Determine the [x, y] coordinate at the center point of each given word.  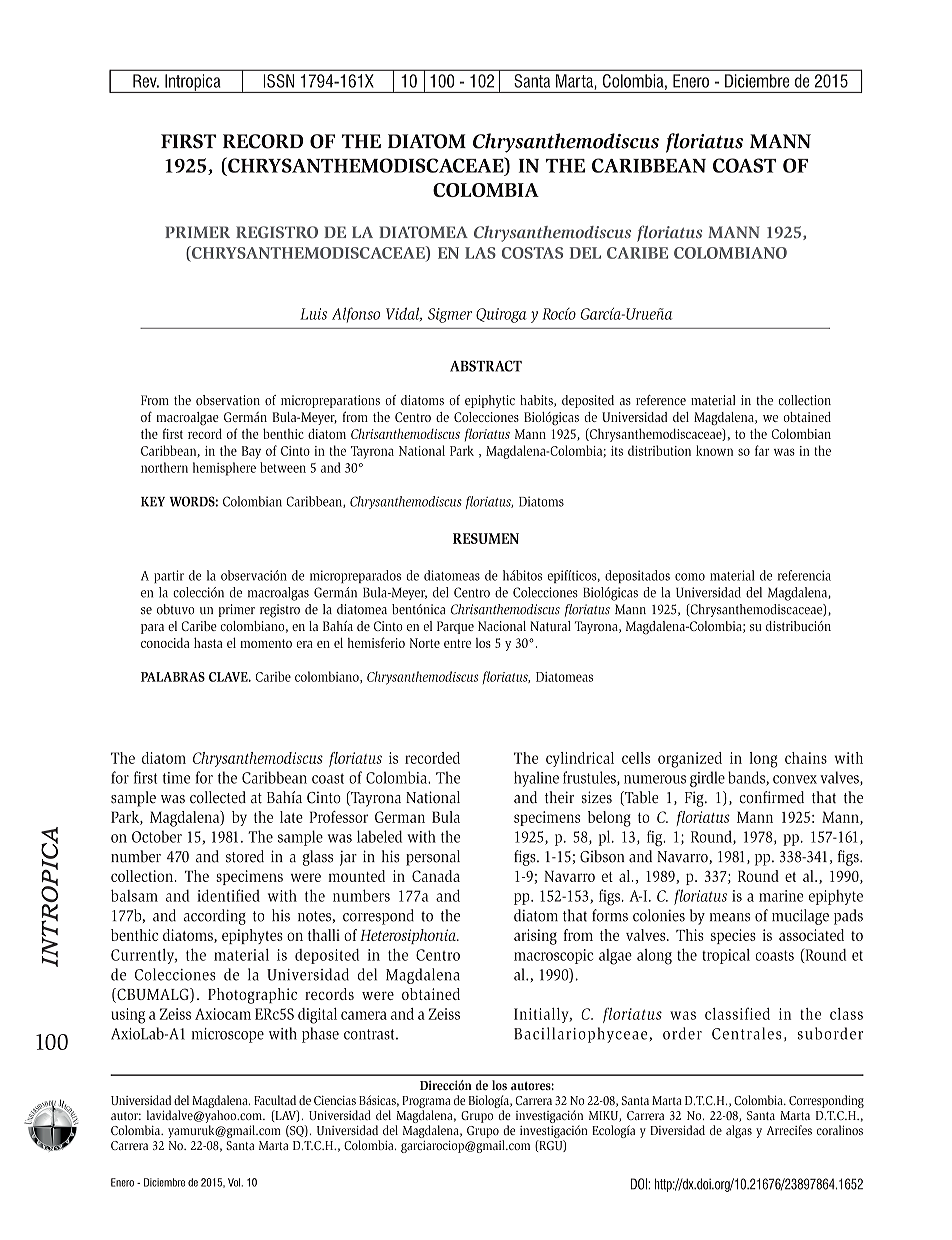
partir [169, 576]
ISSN [279, 81]
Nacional [502, 626]
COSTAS [532, 253]
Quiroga [501, 315]
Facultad [275, 1100]
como [690, 577]
